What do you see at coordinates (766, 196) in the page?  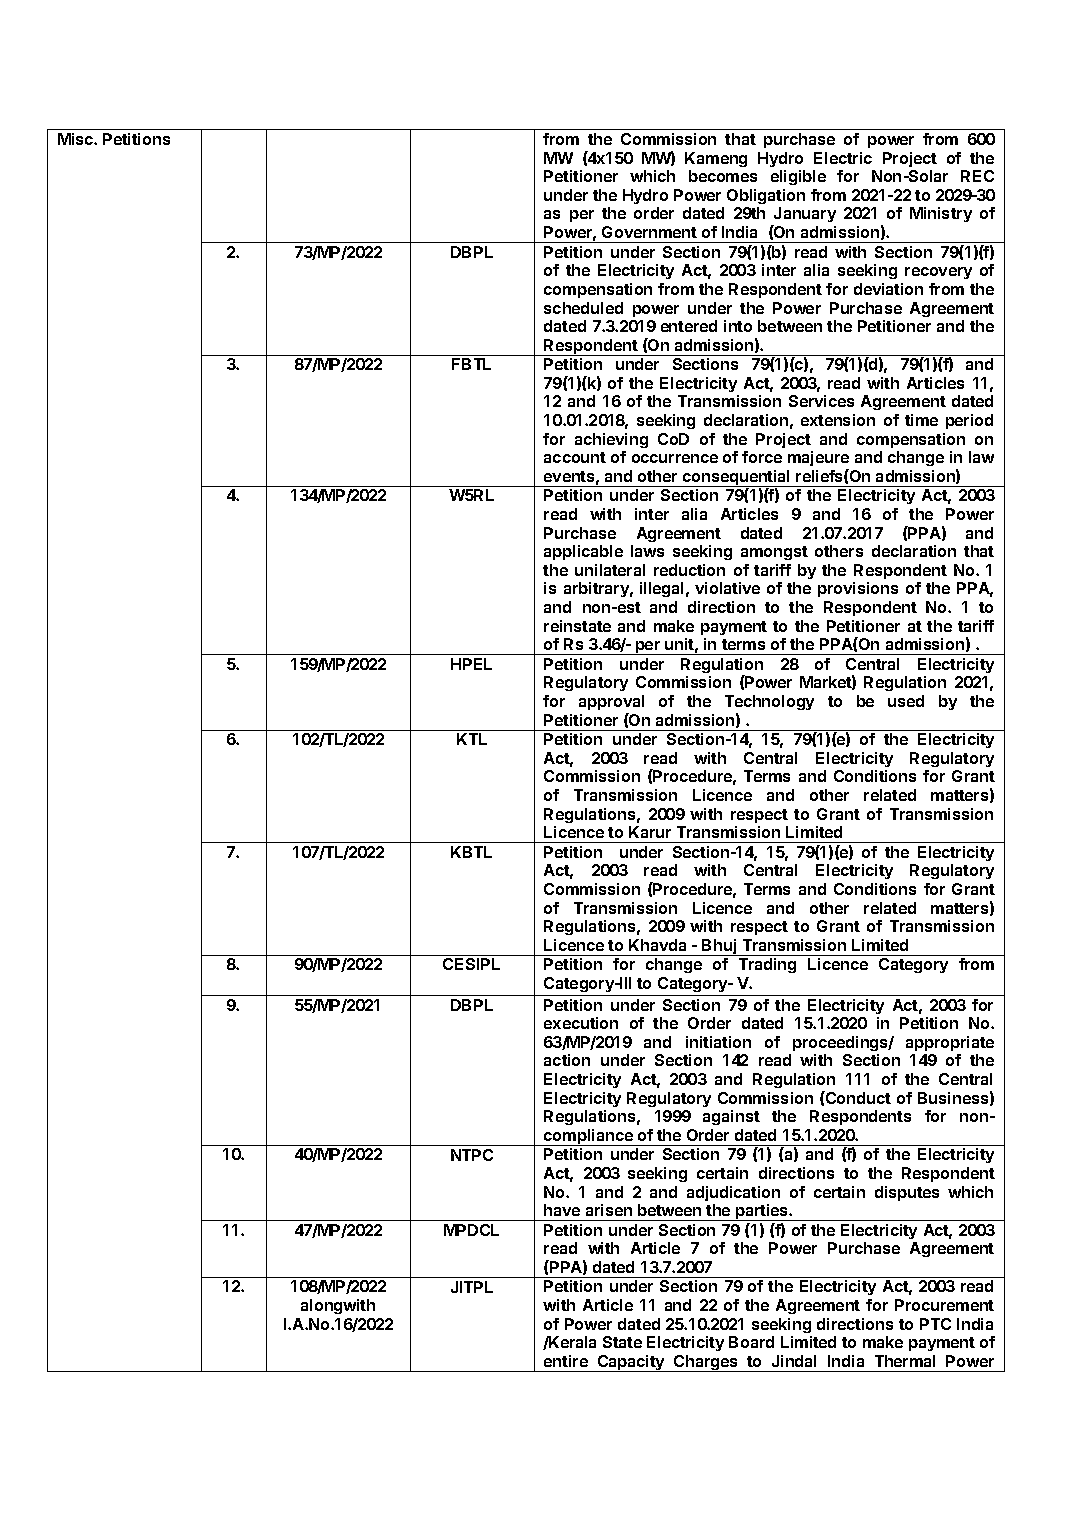 I see `Obligation` at bounding box center [766, 196].
